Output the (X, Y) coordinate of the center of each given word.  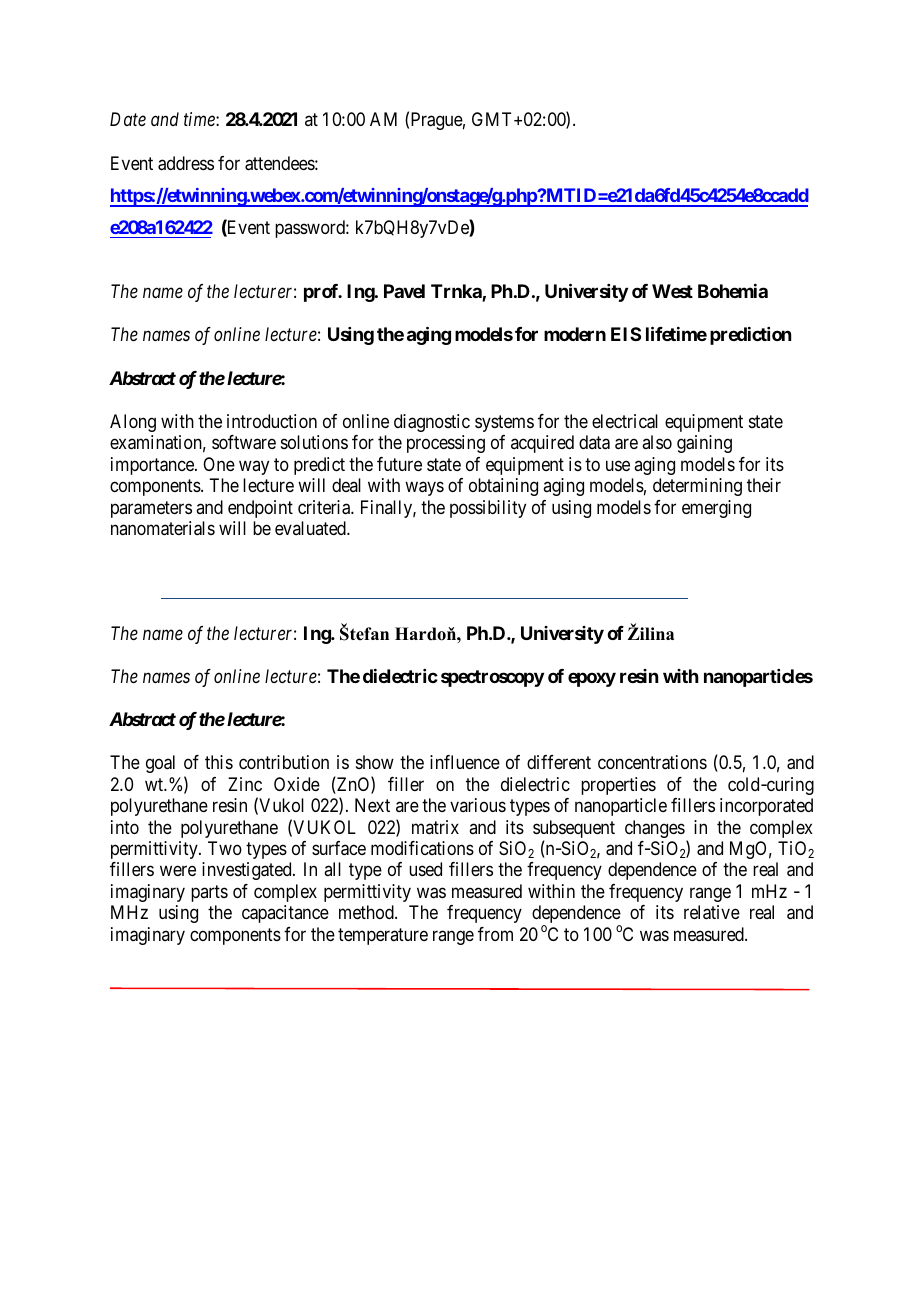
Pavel (404, 291)
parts (209, 893)
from (495, 934)
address (186, 163)
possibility (488, 509)
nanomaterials (163, 528)
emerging (716, 509)
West (672, 291)
